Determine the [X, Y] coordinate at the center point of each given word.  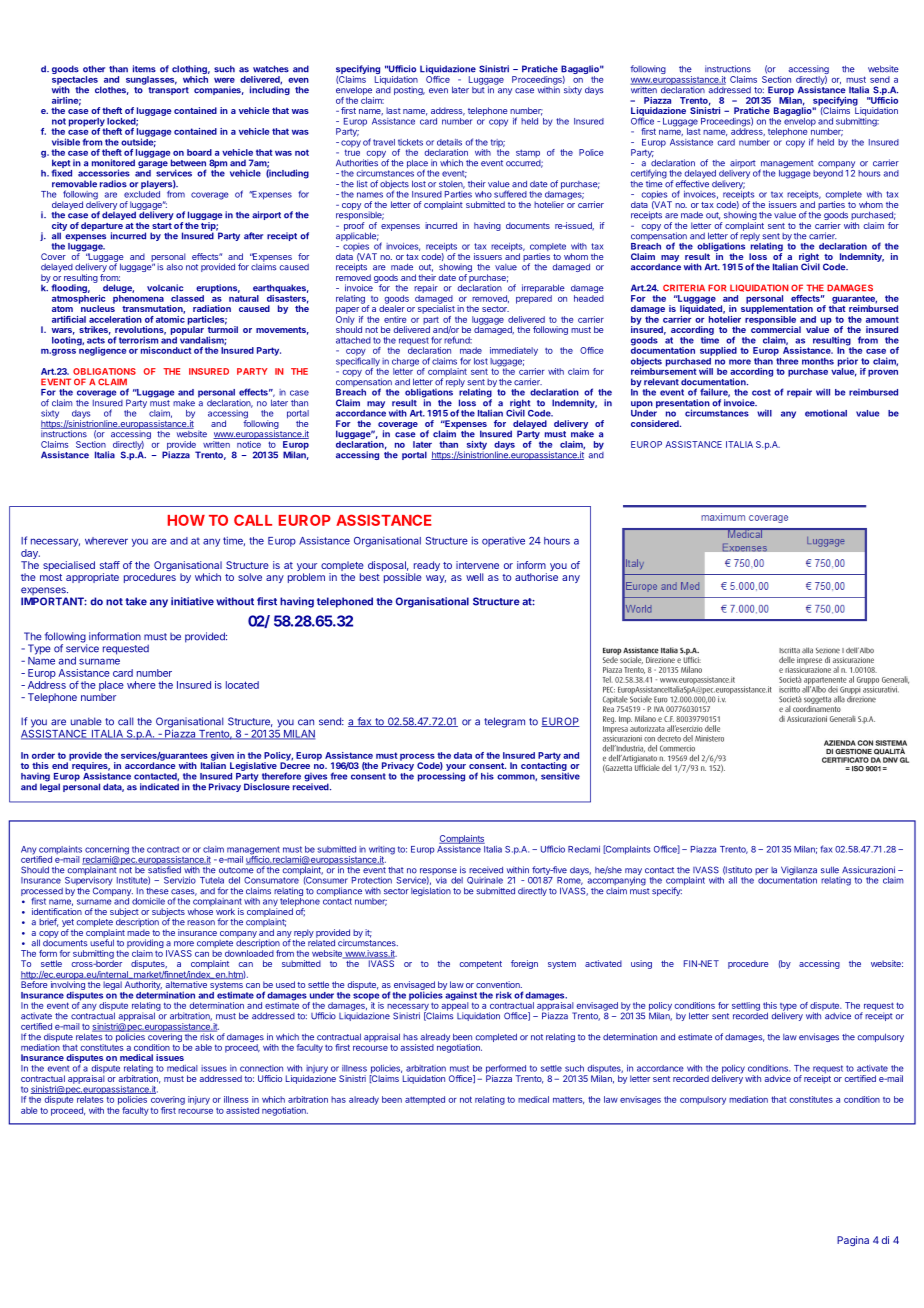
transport [168, 91]
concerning [107, 851]
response [438, 873]
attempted [425, 1100]
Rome [570, 881]
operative [503, 542]
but [479, 89]
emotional [826, 413]
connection [261, 1068]
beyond [828, 174]
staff [110, 565]
